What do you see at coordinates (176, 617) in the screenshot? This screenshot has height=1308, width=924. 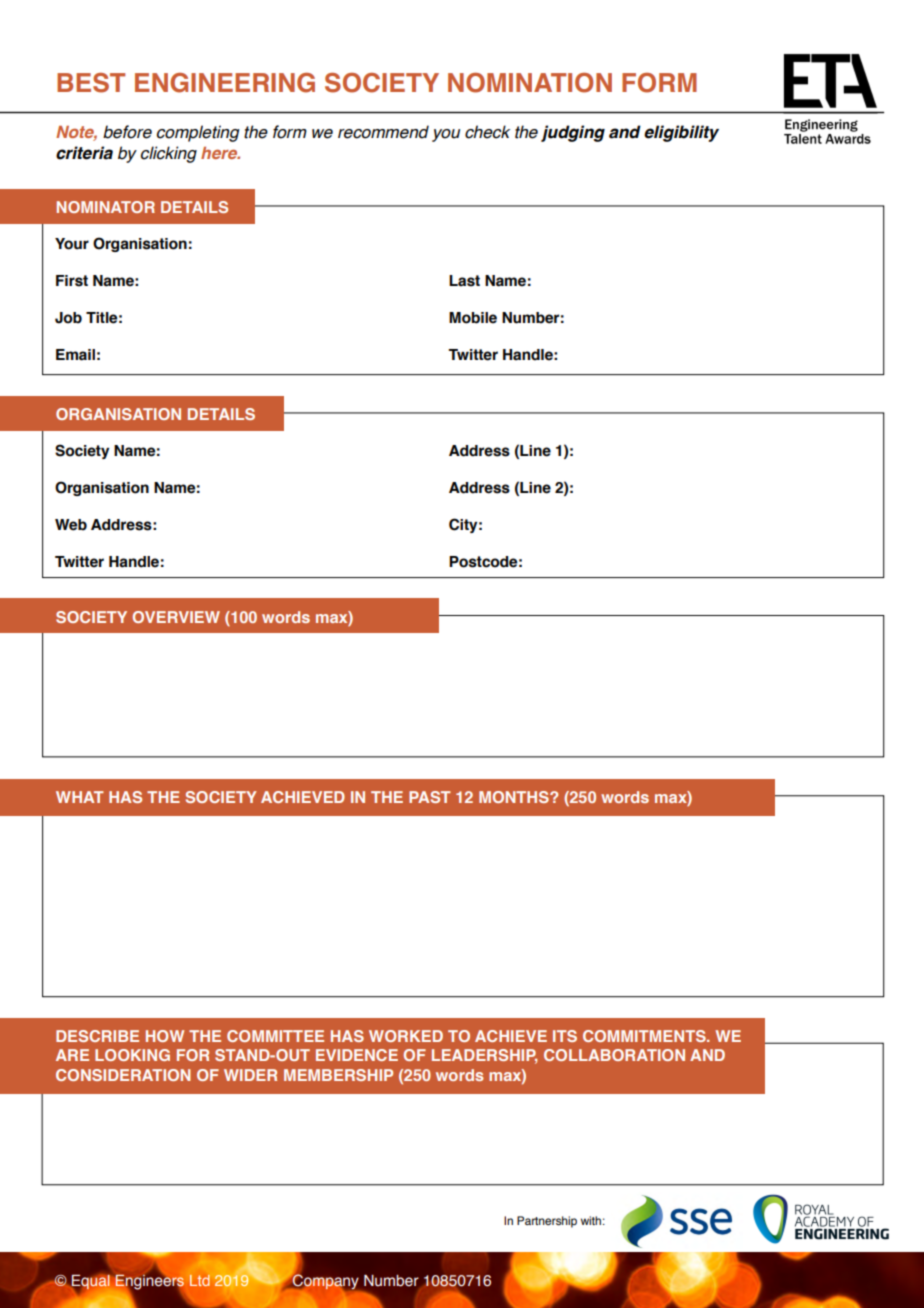 I see `OVERVIEW` at bounding box center [176, 617].
